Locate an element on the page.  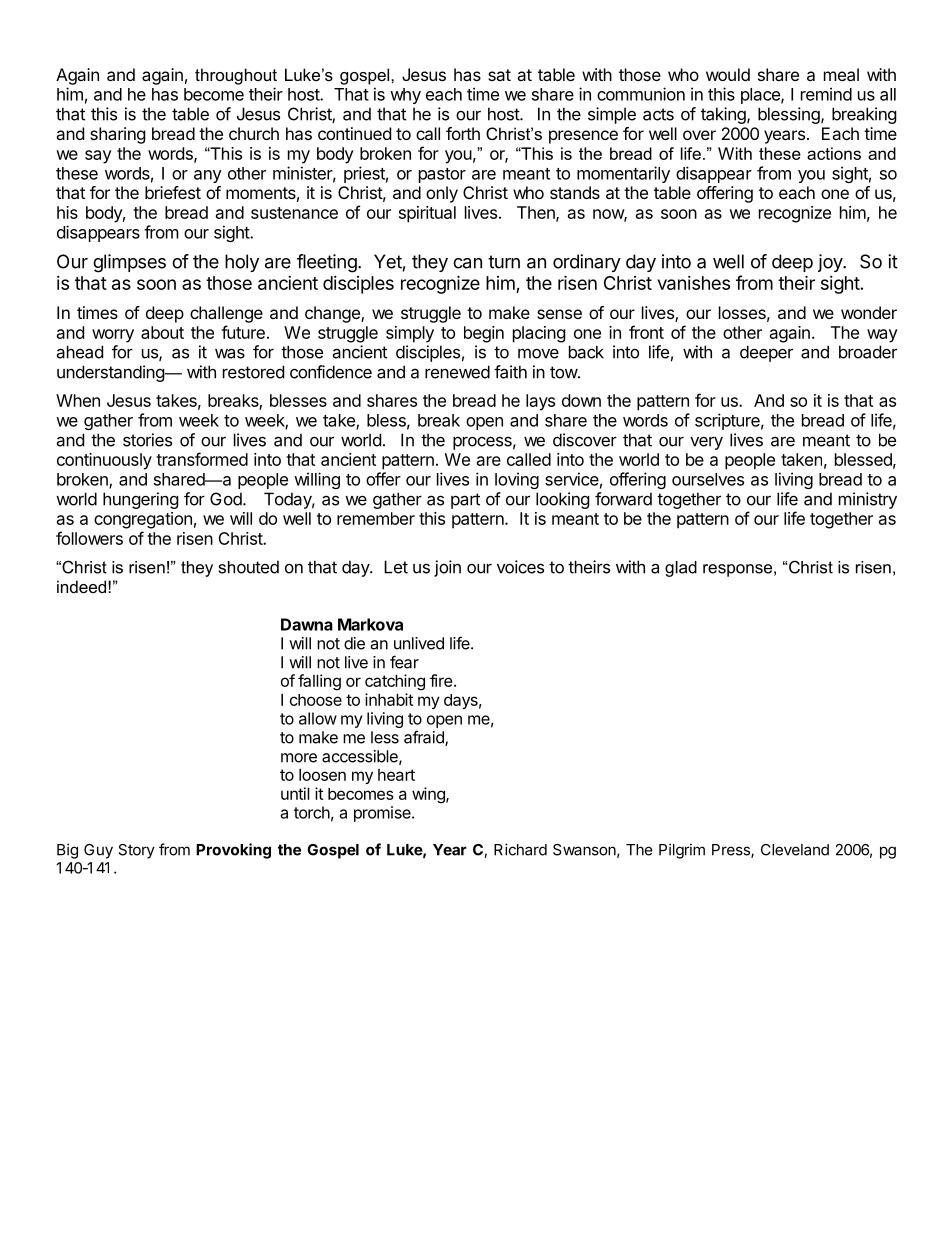
Story is located at coordinates (136, 851).
